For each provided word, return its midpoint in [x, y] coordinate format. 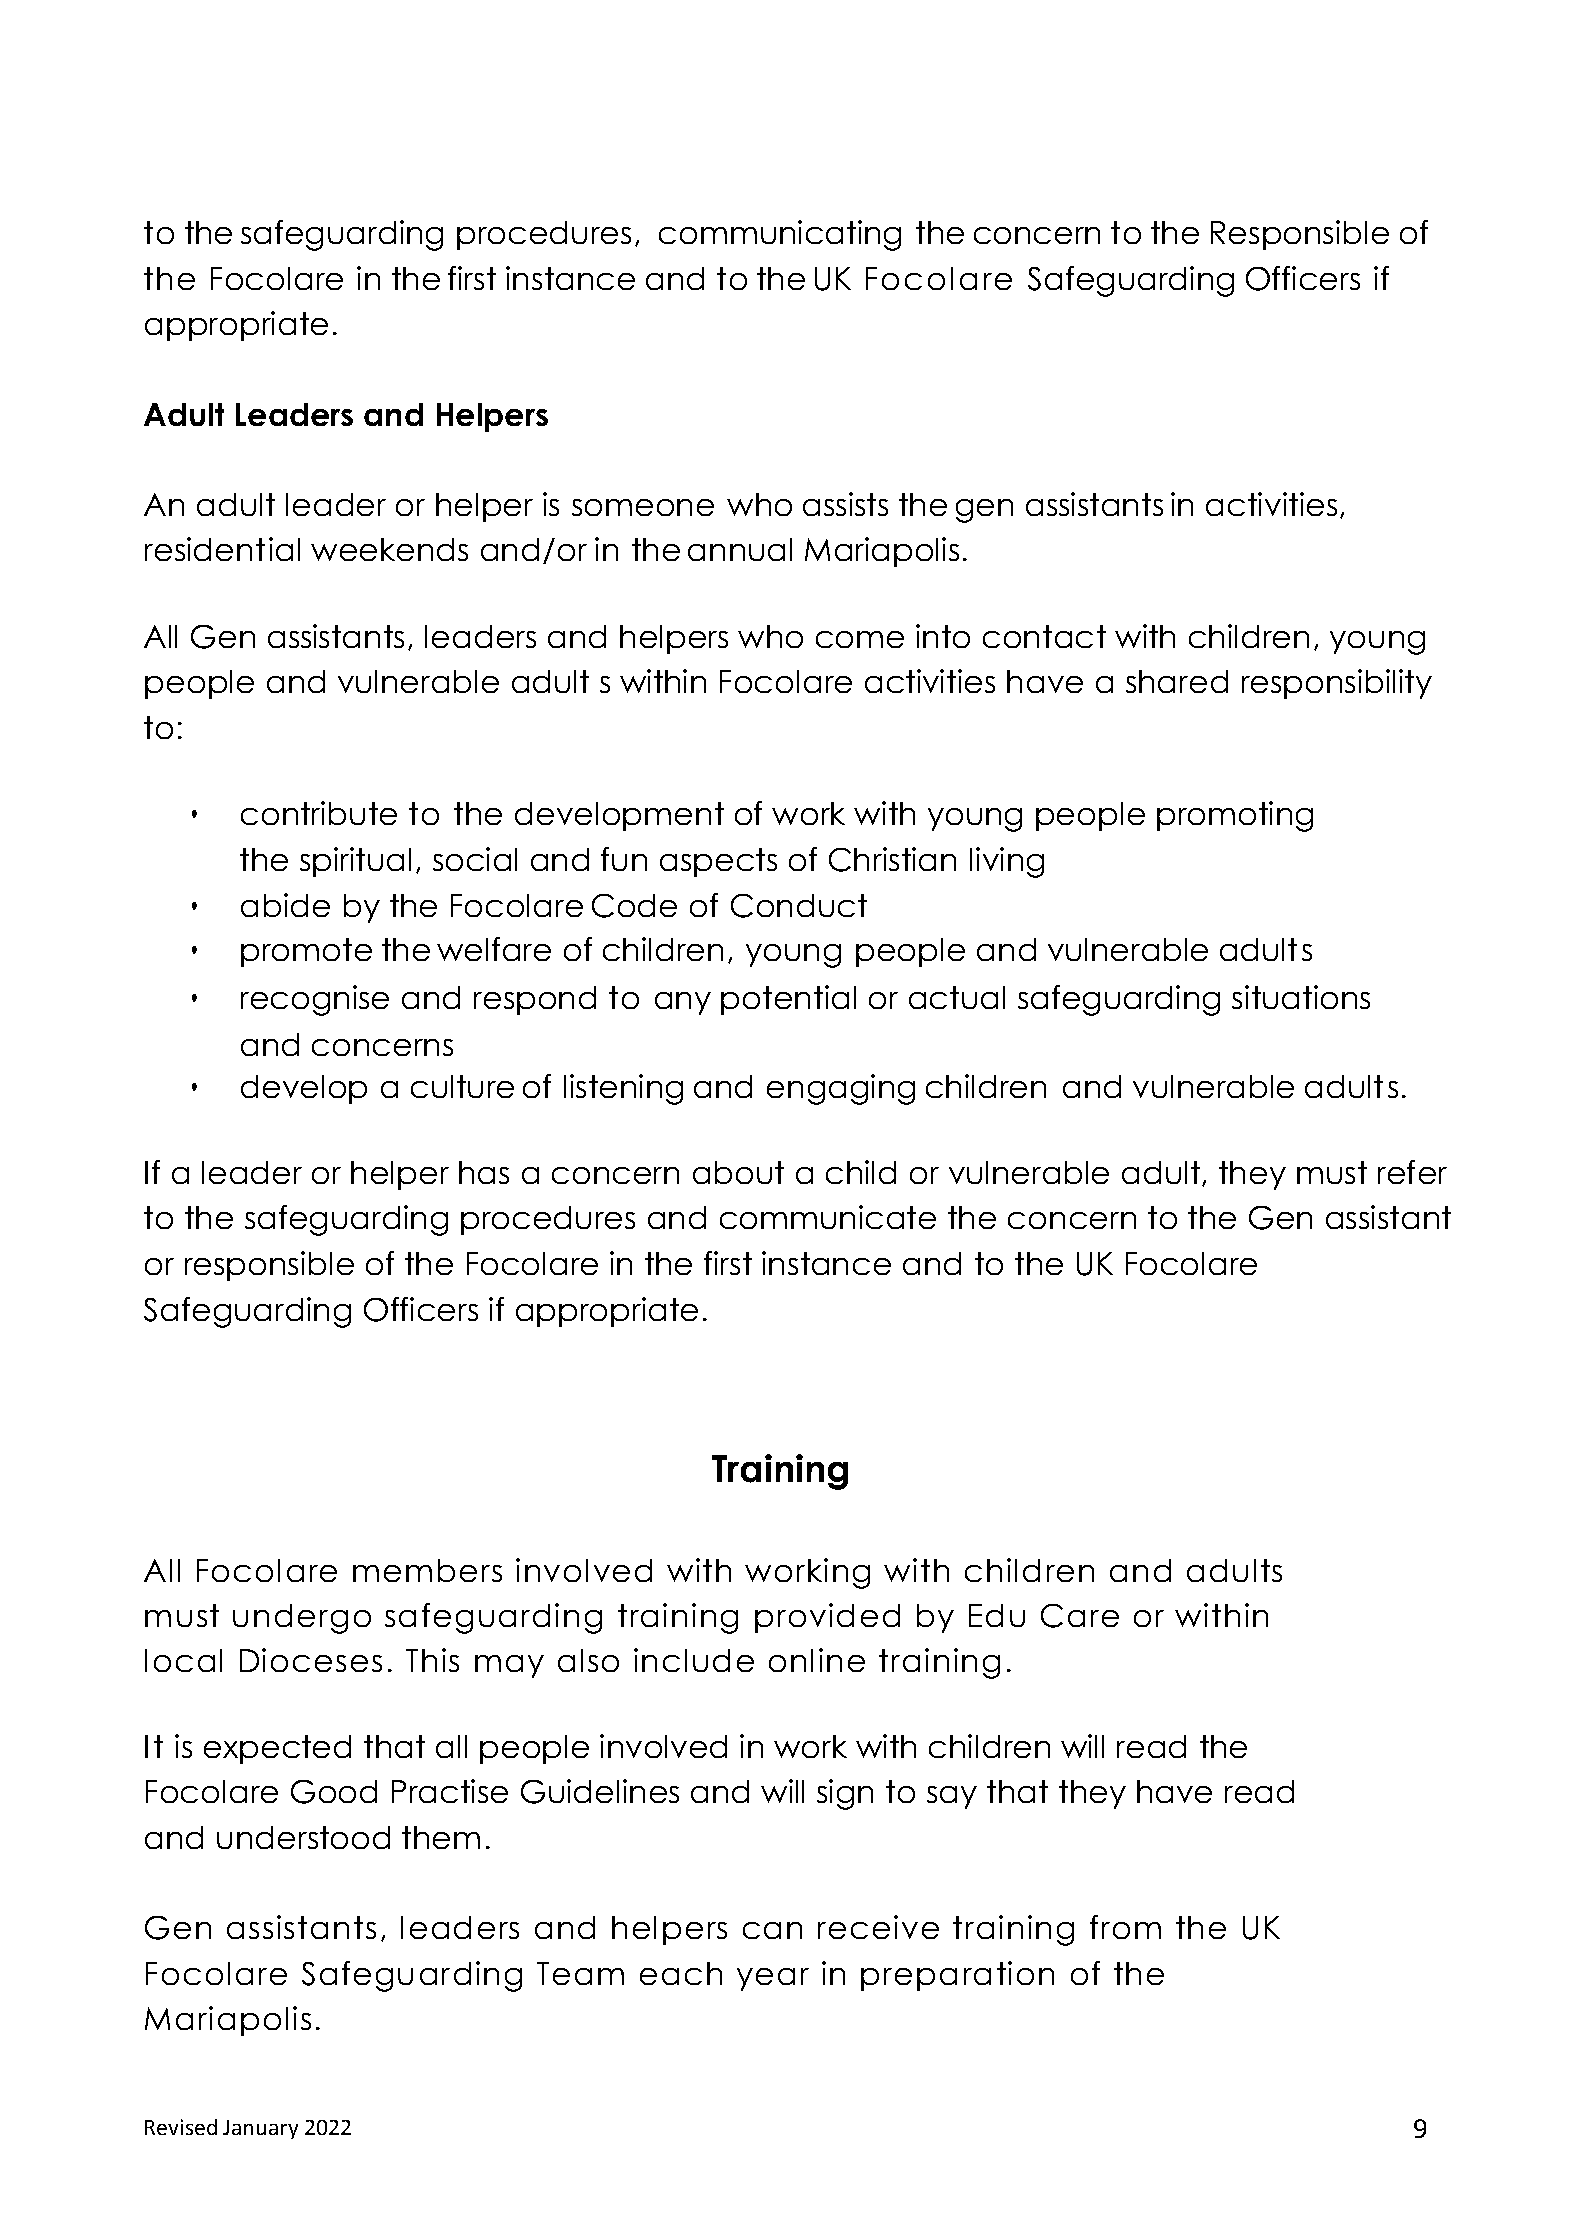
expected [277, 1749]
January [260, 2129]
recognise [315, 1000]
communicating [780, 235]
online [817, 1660]
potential [788, 1000]
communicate [828, 1217]
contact [1044, 636]
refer [1412, 1172]
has [484, 1172]
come [860, 639]
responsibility [1337, 684]
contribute [319, 813]
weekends [389, 549]
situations [1301, 997]
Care [1080, 1616]
